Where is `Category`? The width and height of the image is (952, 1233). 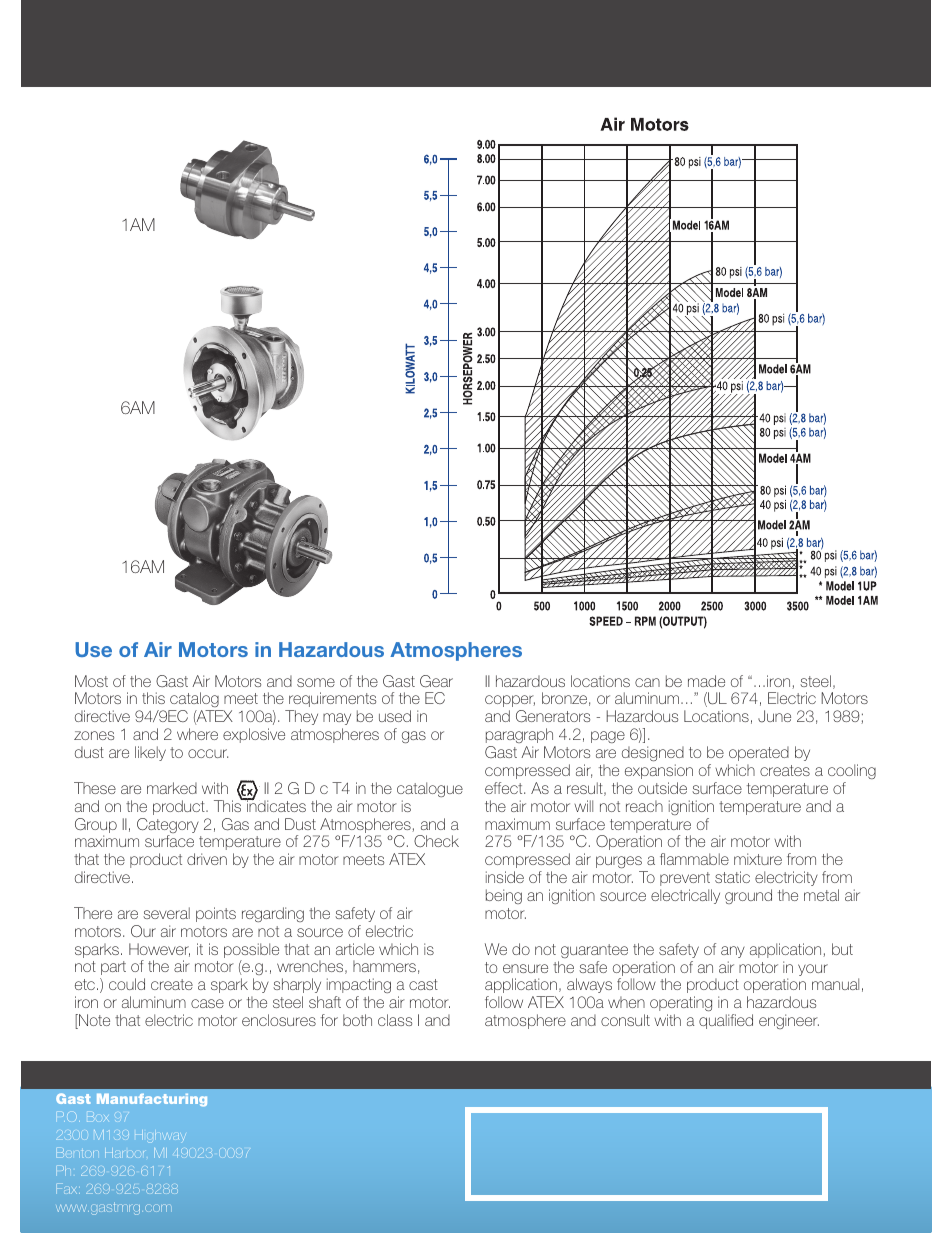
Category is located at coordinates (168, 827).
